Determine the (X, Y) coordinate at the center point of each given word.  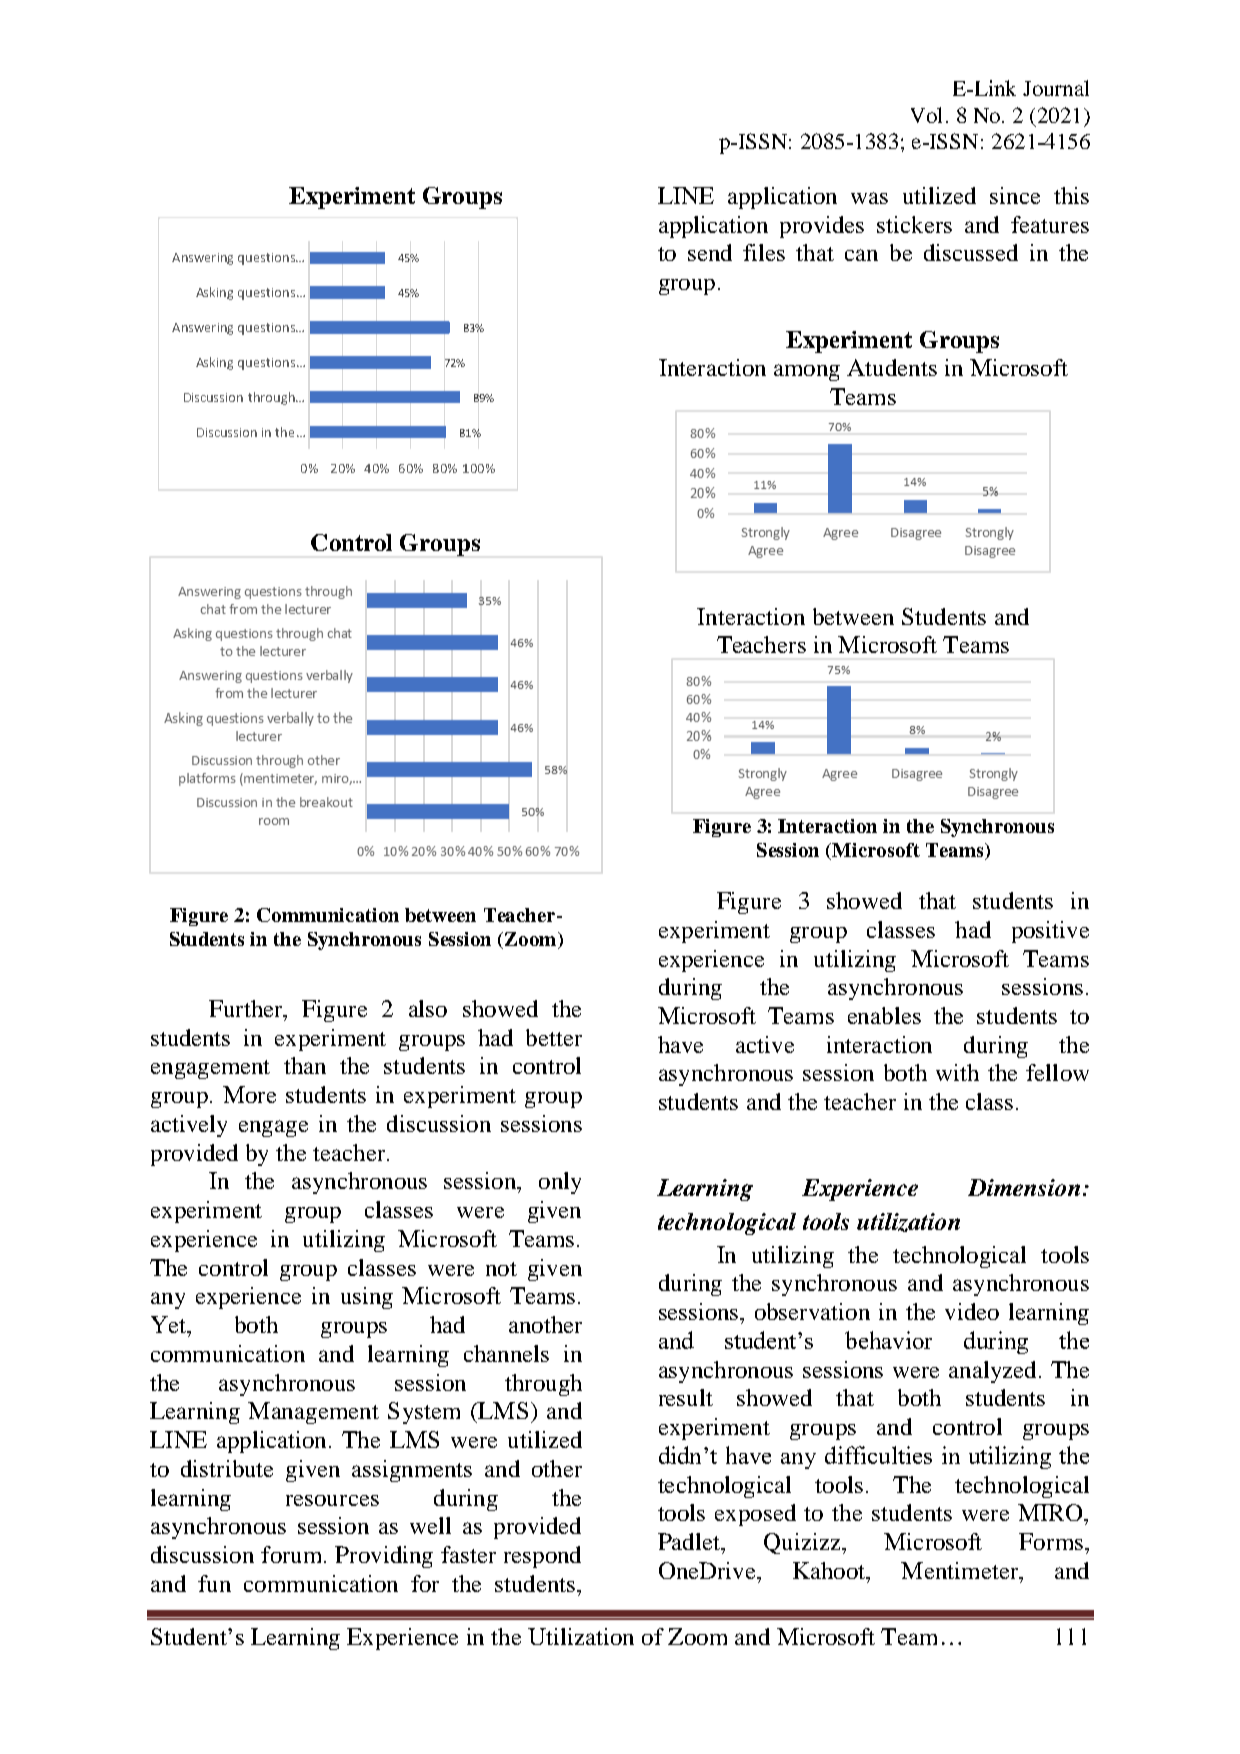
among (807, 372)
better (554, 1037)
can (861, 255)
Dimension (1024, 1187)
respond (542, 1557)
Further (247, 1008)
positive (1050, 932)
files (764, 252)
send (710, 252)
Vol (926, 115)
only (560, 1183)
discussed (971, 252)
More (249, 1094)
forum (293, 1554)
